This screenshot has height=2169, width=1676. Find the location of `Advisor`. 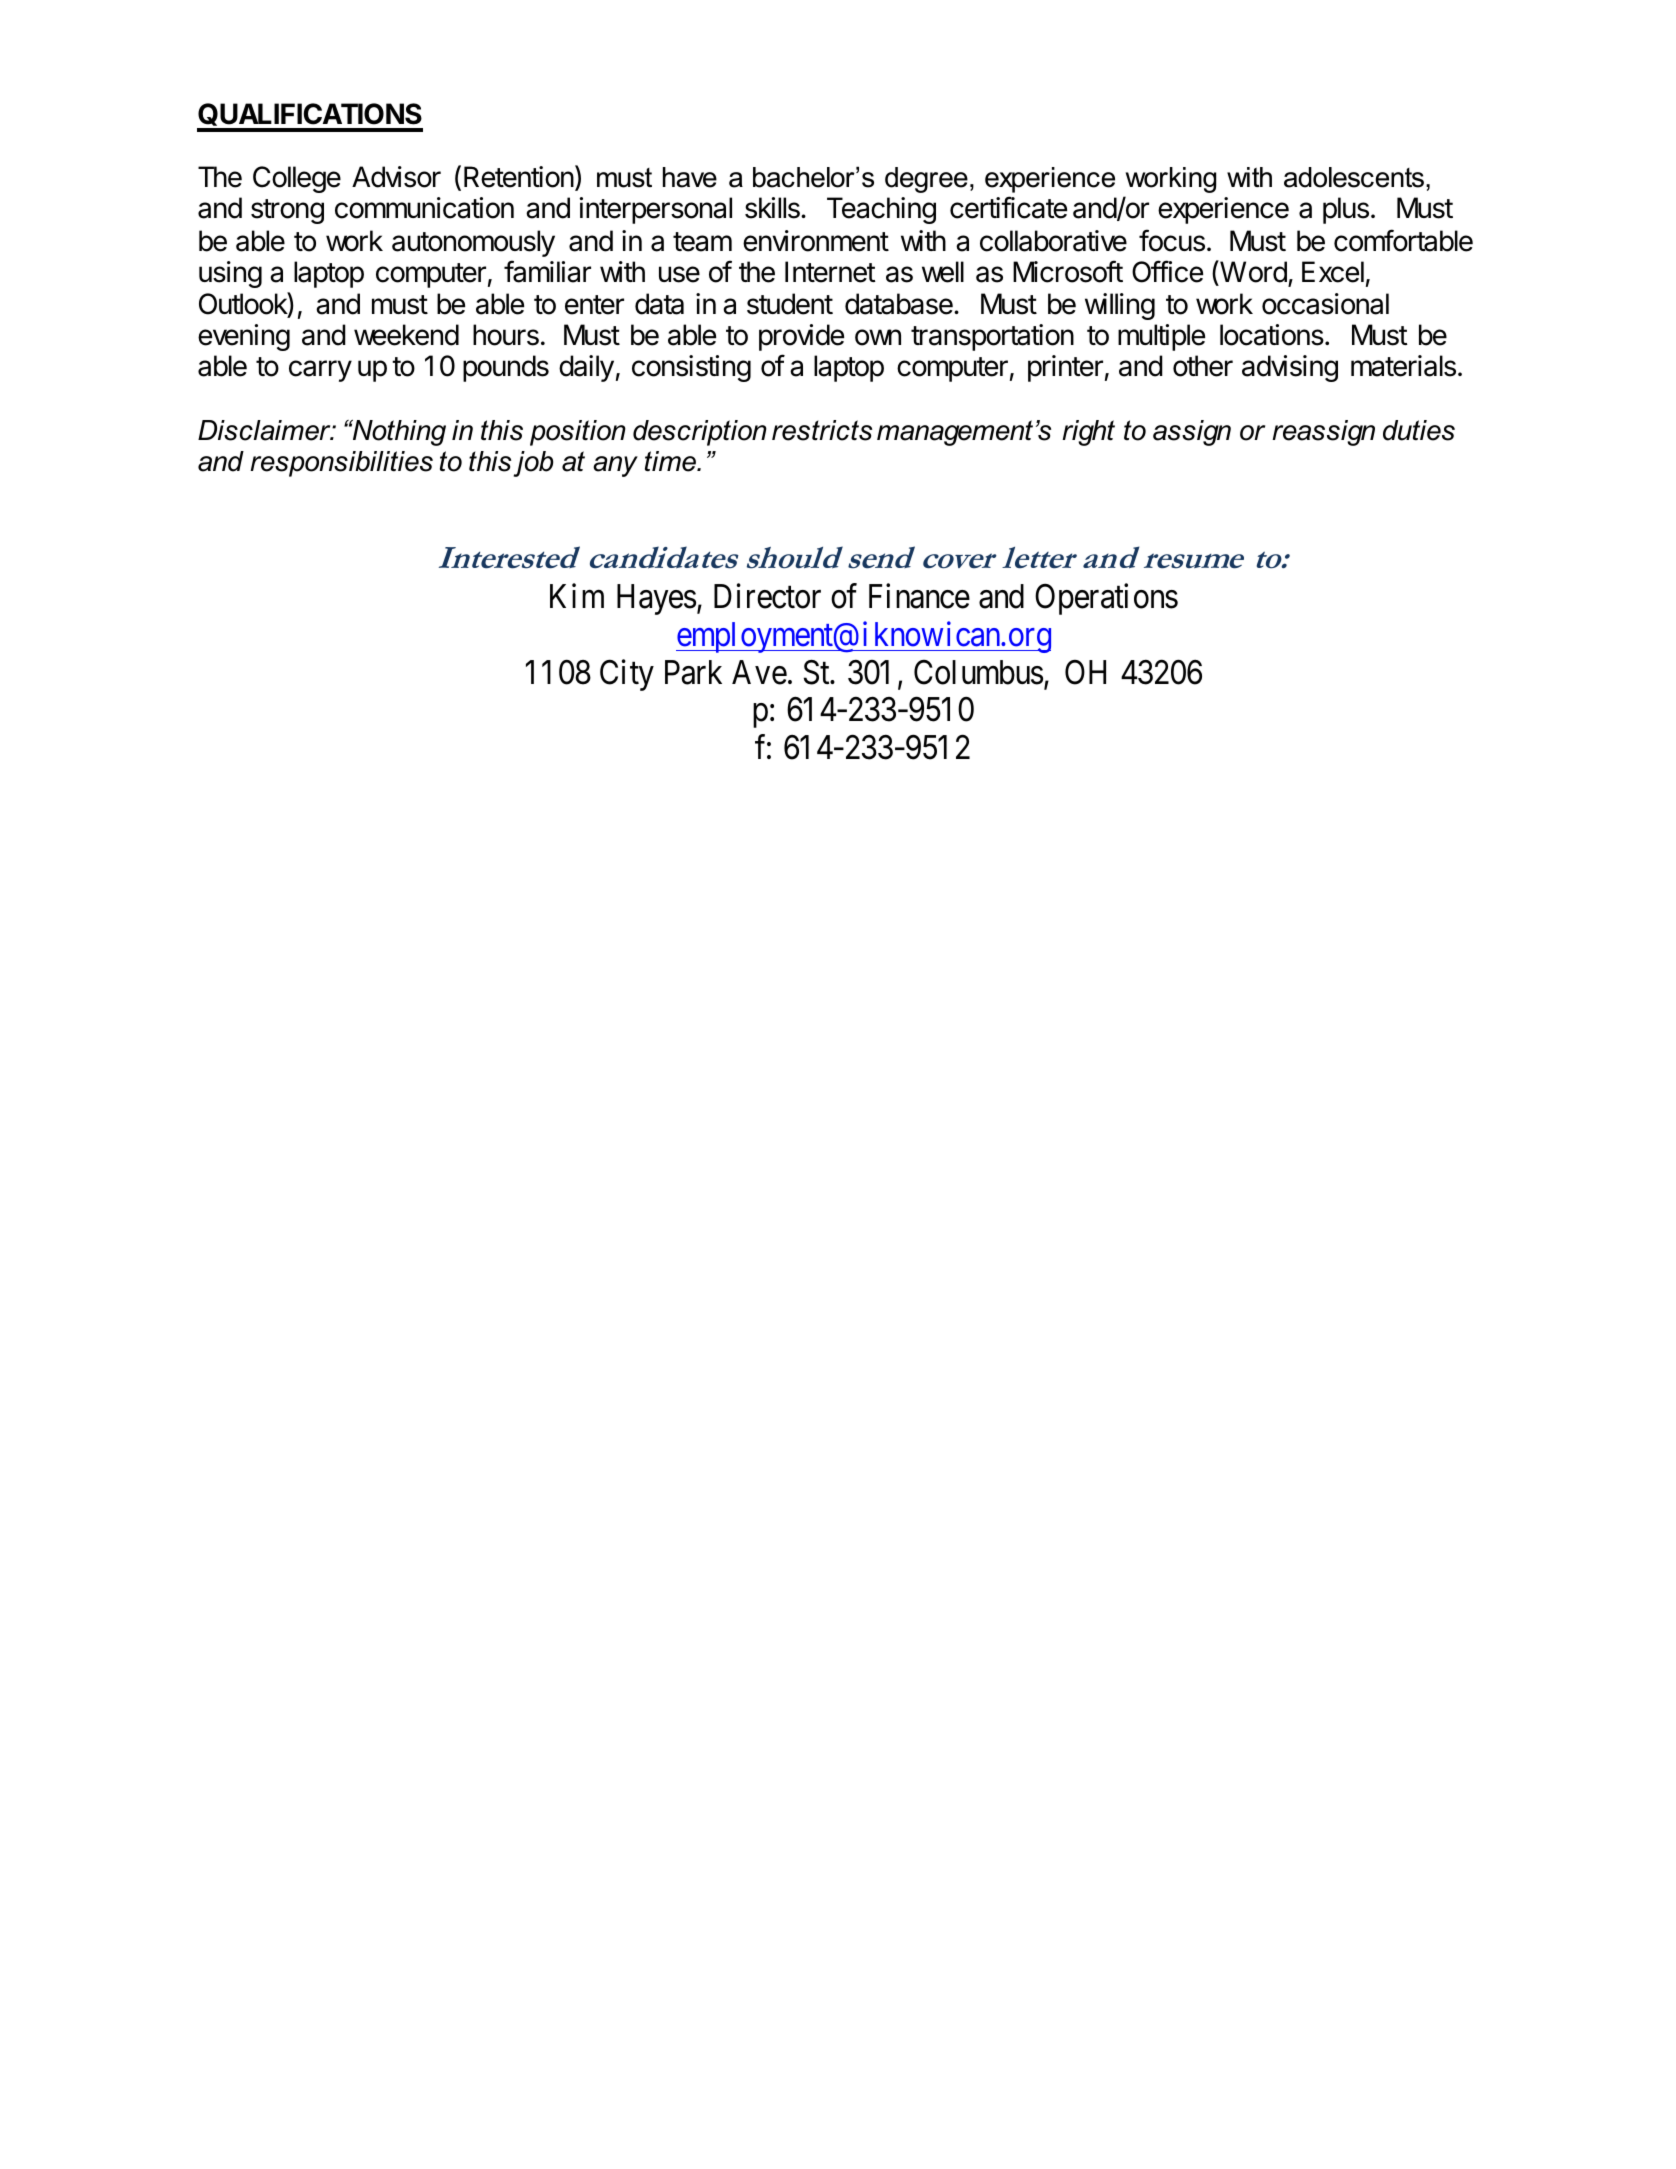

Advisor is located at coordinates (396, 177).
